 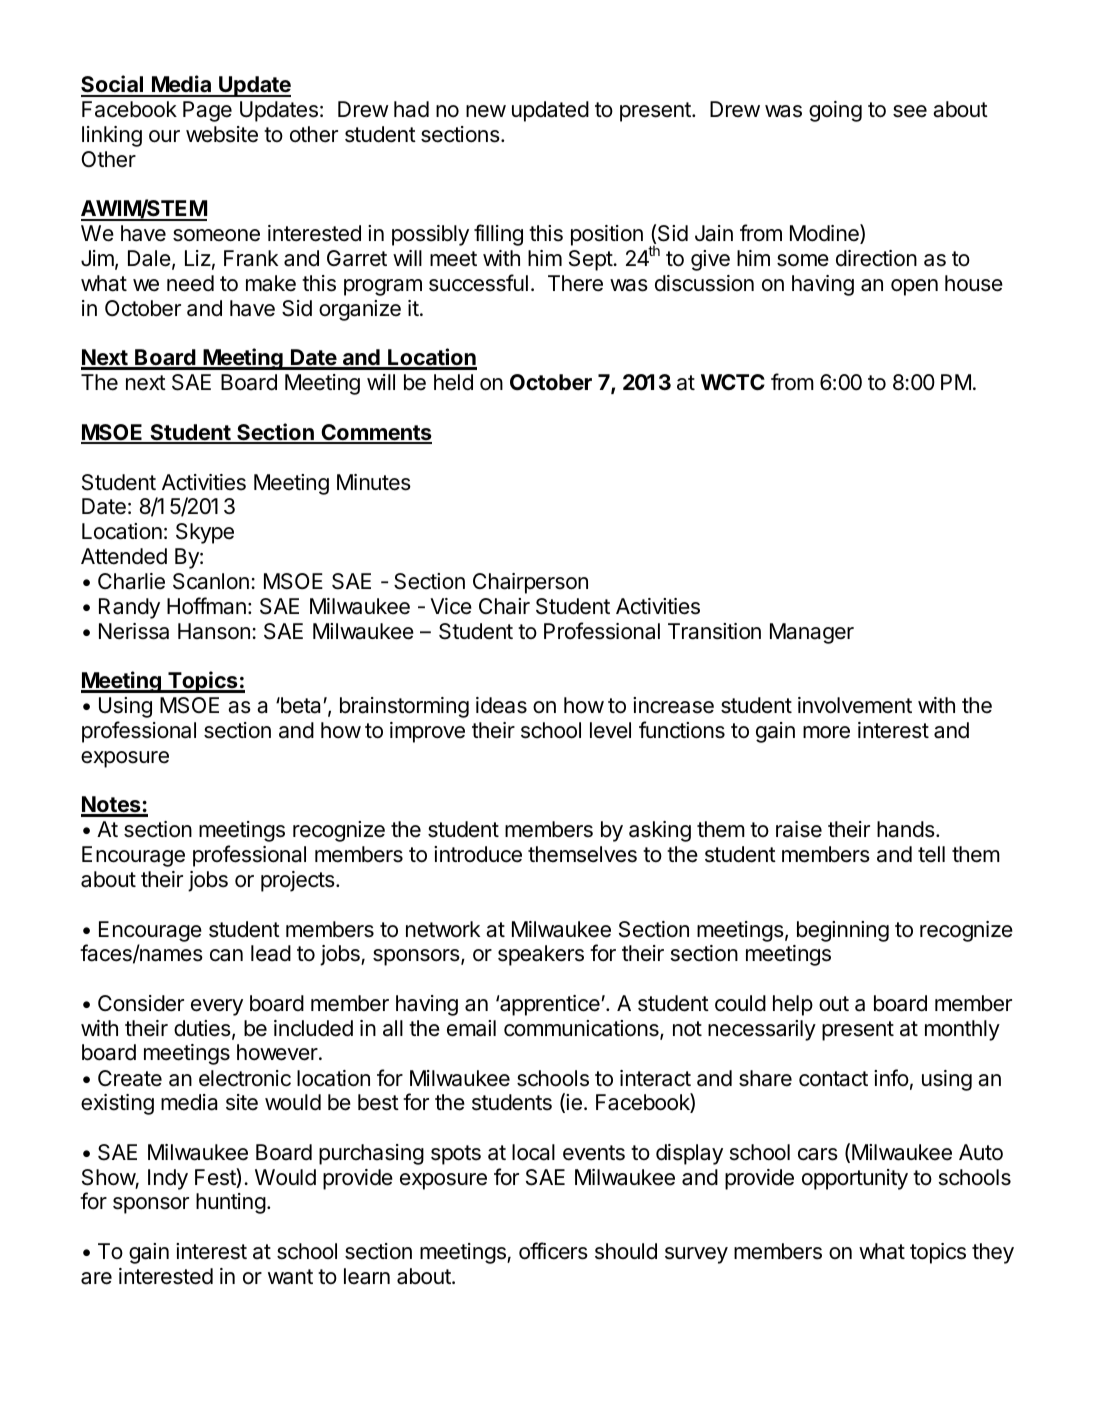 I want to click on see, so click(x=910, y=111).
